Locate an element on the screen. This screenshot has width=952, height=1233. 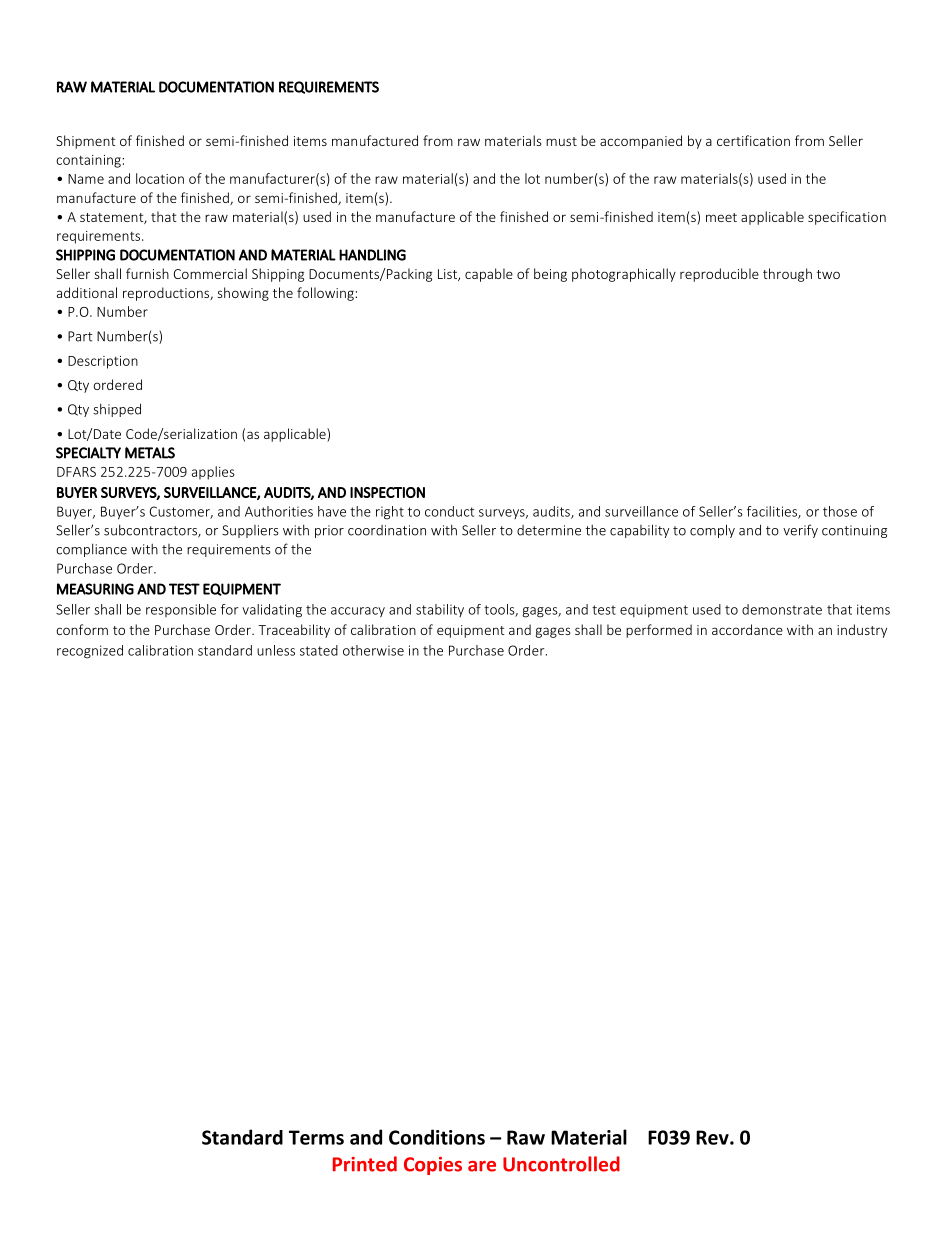
applies is located at coordinates (213, 473).
